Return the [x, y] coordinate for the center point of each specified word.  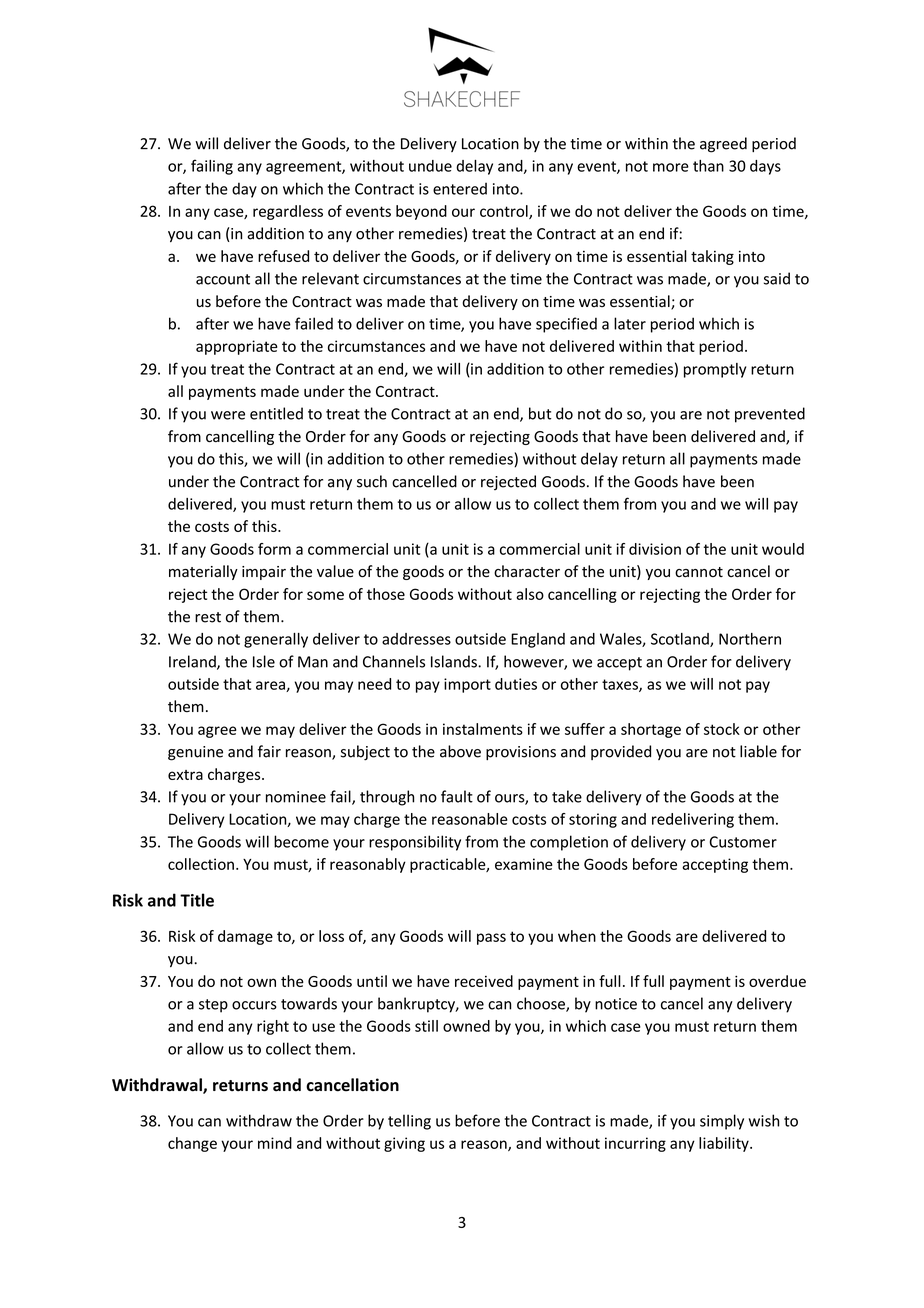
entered [460, 189]
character [527, 571]
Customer [743, 842]
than [708, 166]
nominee [296, 797]
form [274, 549]
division [655, 549]
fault [457, 796]
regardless [288, 212]
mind [275, 1143]
